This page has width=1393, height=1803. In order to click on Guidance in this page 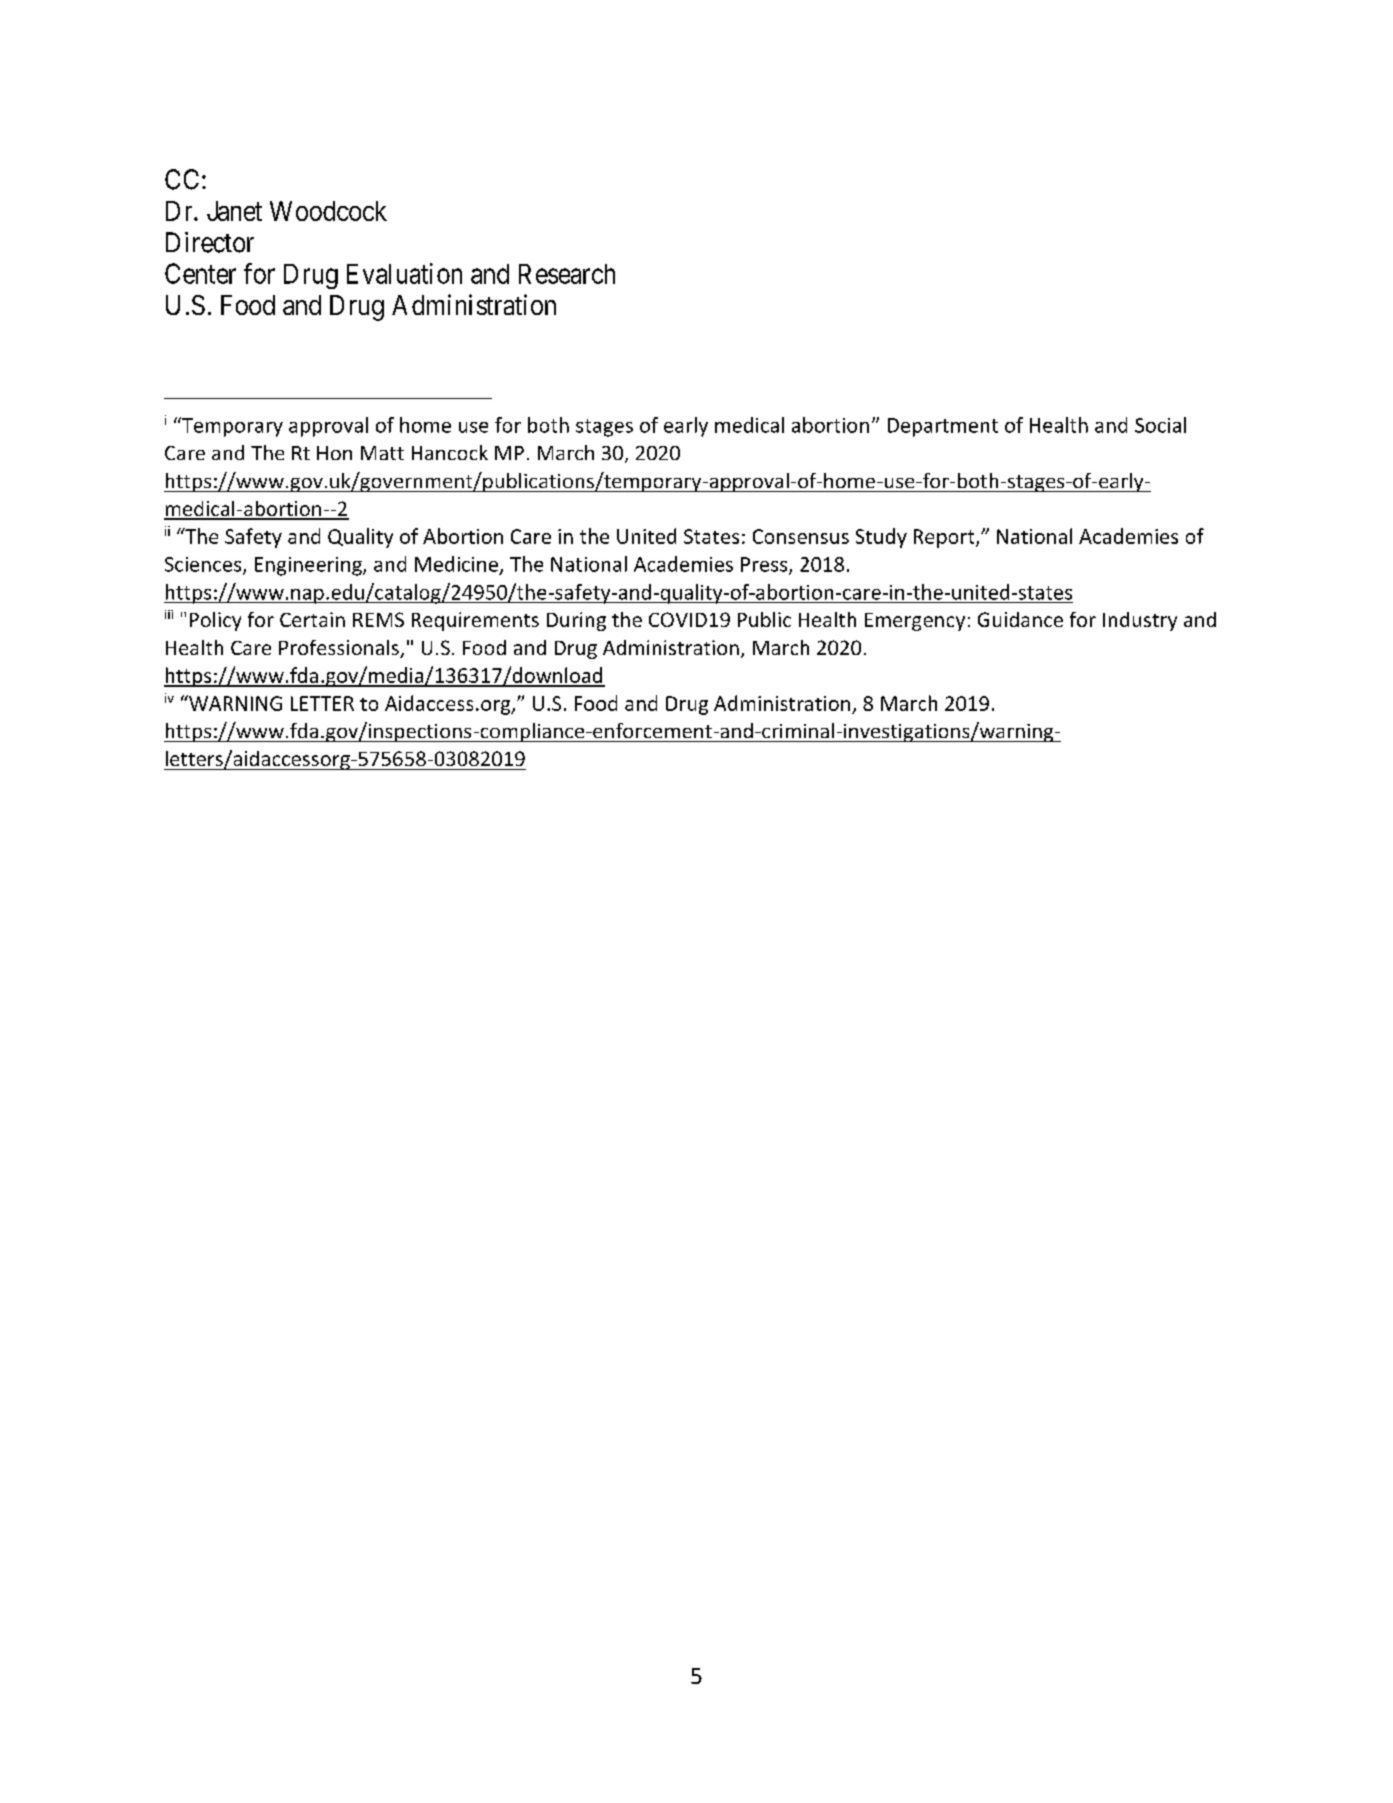, I will do `click(1020, 619)`.
